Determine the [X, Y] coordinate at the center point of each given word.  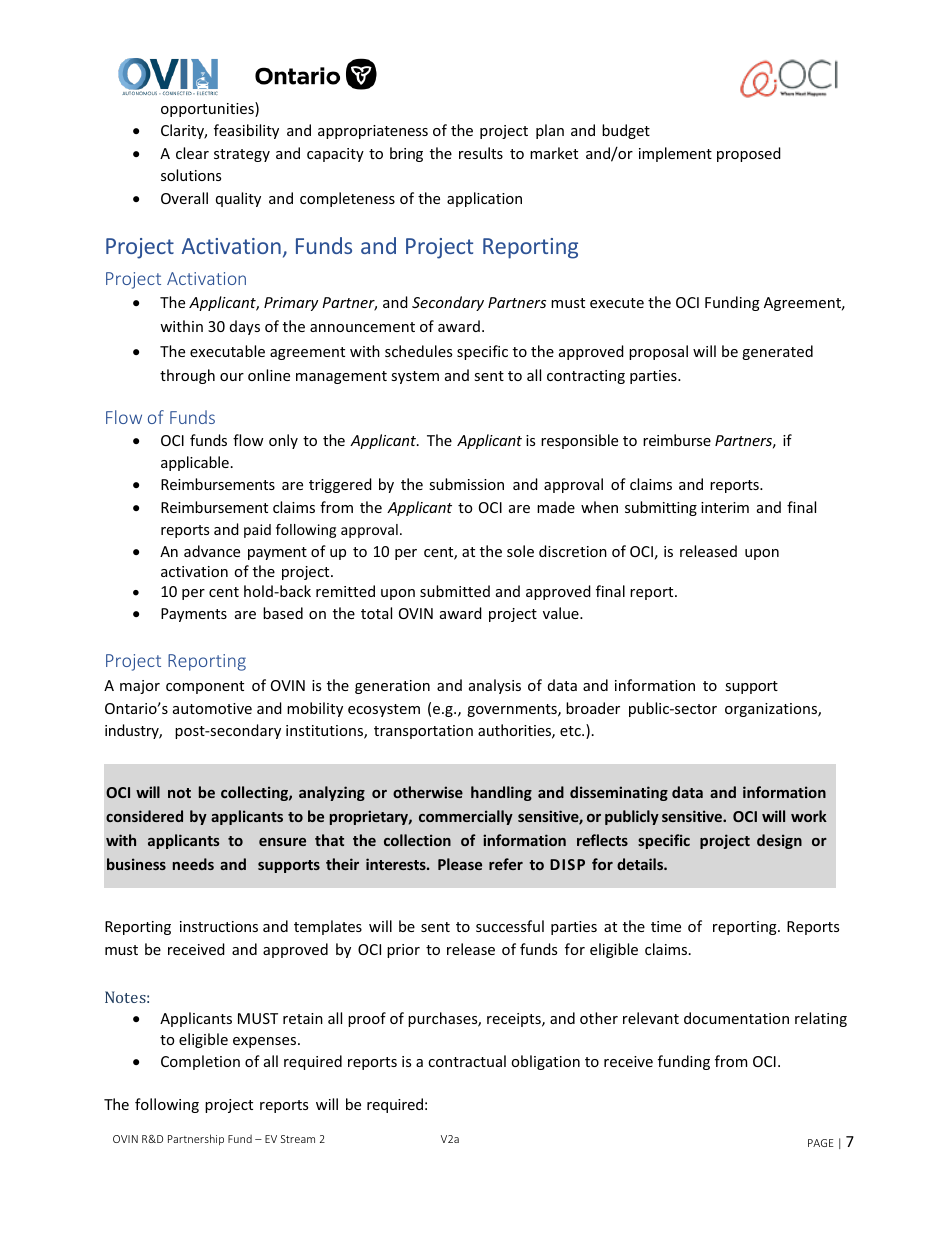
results [481, 153]
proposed [749, 154]
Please [460, 864]
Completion [200, 1062]
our [232, 377]
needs [193, 864]
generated [777, 352]
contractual [467, 1061]
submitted [455, 591]
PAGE [821, 1143]
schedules [418, 351]
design [779, 841]
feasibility [246, 131]
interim [725, 507]
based [283, 613]
